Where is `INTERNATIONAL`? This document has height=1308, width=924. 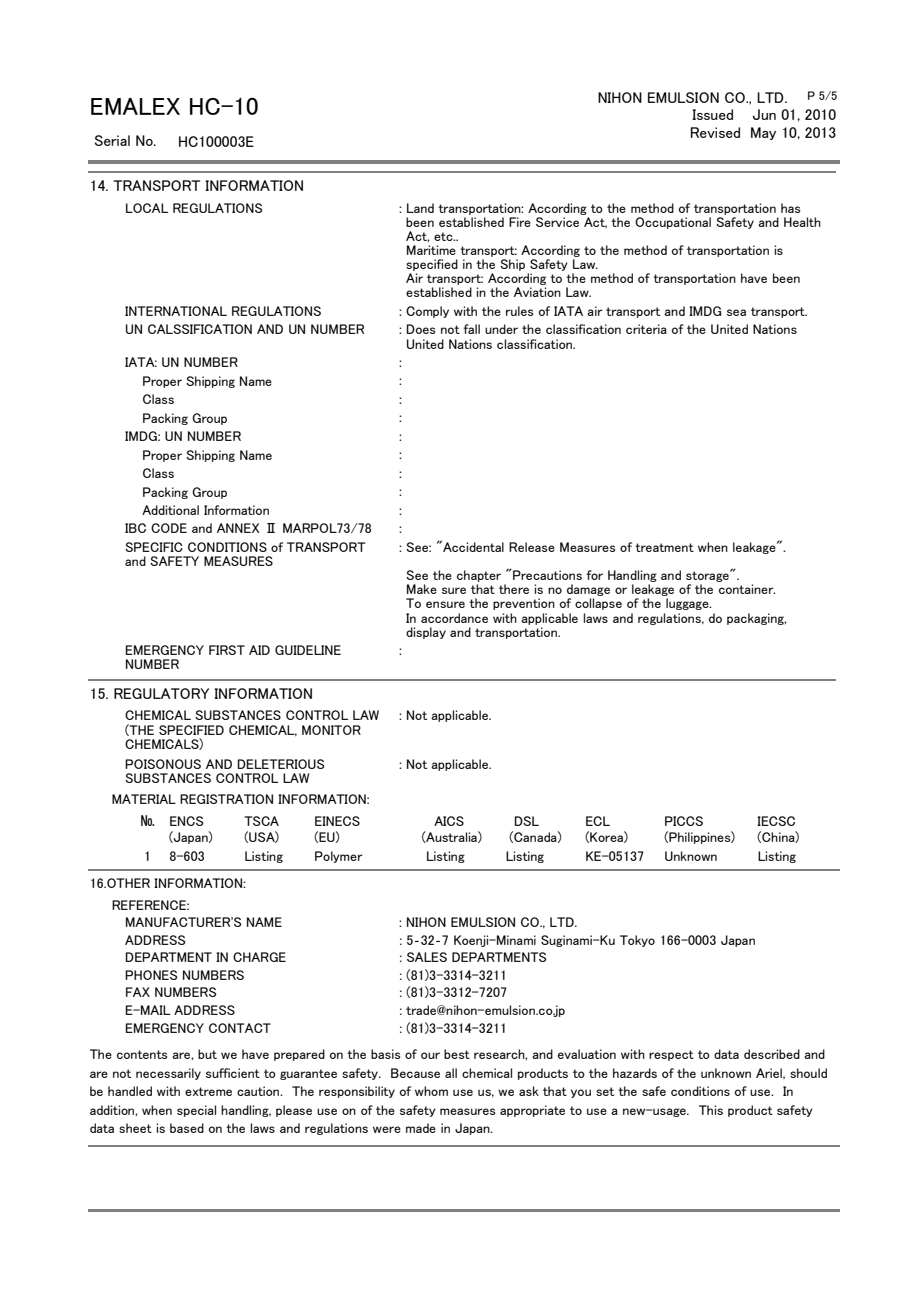 INTERNATIONAL is located at coordinates (176, 311).
